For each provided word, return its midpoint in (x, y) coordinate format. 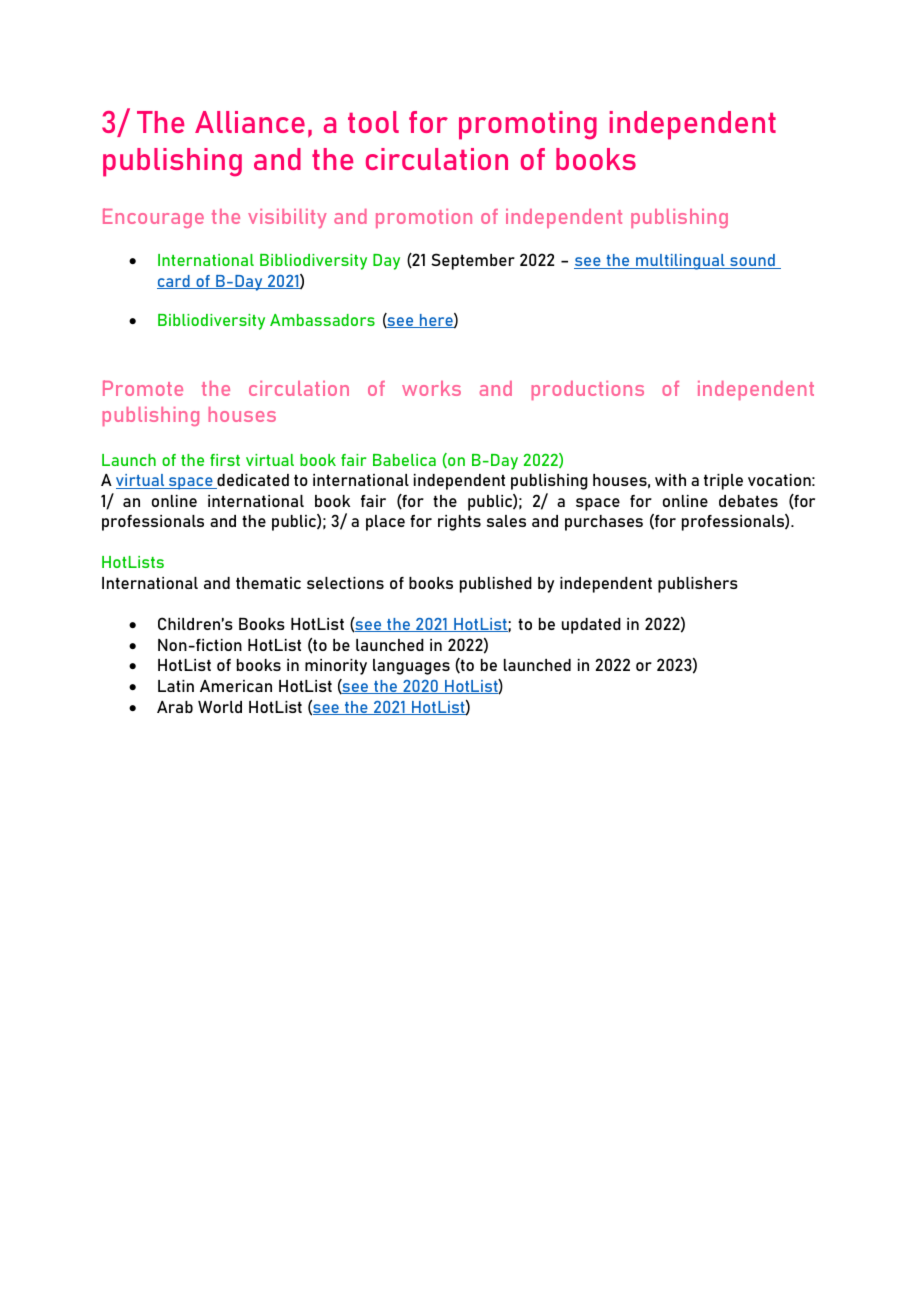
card (174, 282)
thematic (268, 583)
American (236, 686)
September (473, 261)
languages (411, 667)
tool (373, 122)
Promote (143, 388)
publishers (698, 585)
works (431, 388)
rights (459, 523)
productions (588, 390)
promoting (528, 125)
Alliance (250, 122)
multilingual (680, 262)
